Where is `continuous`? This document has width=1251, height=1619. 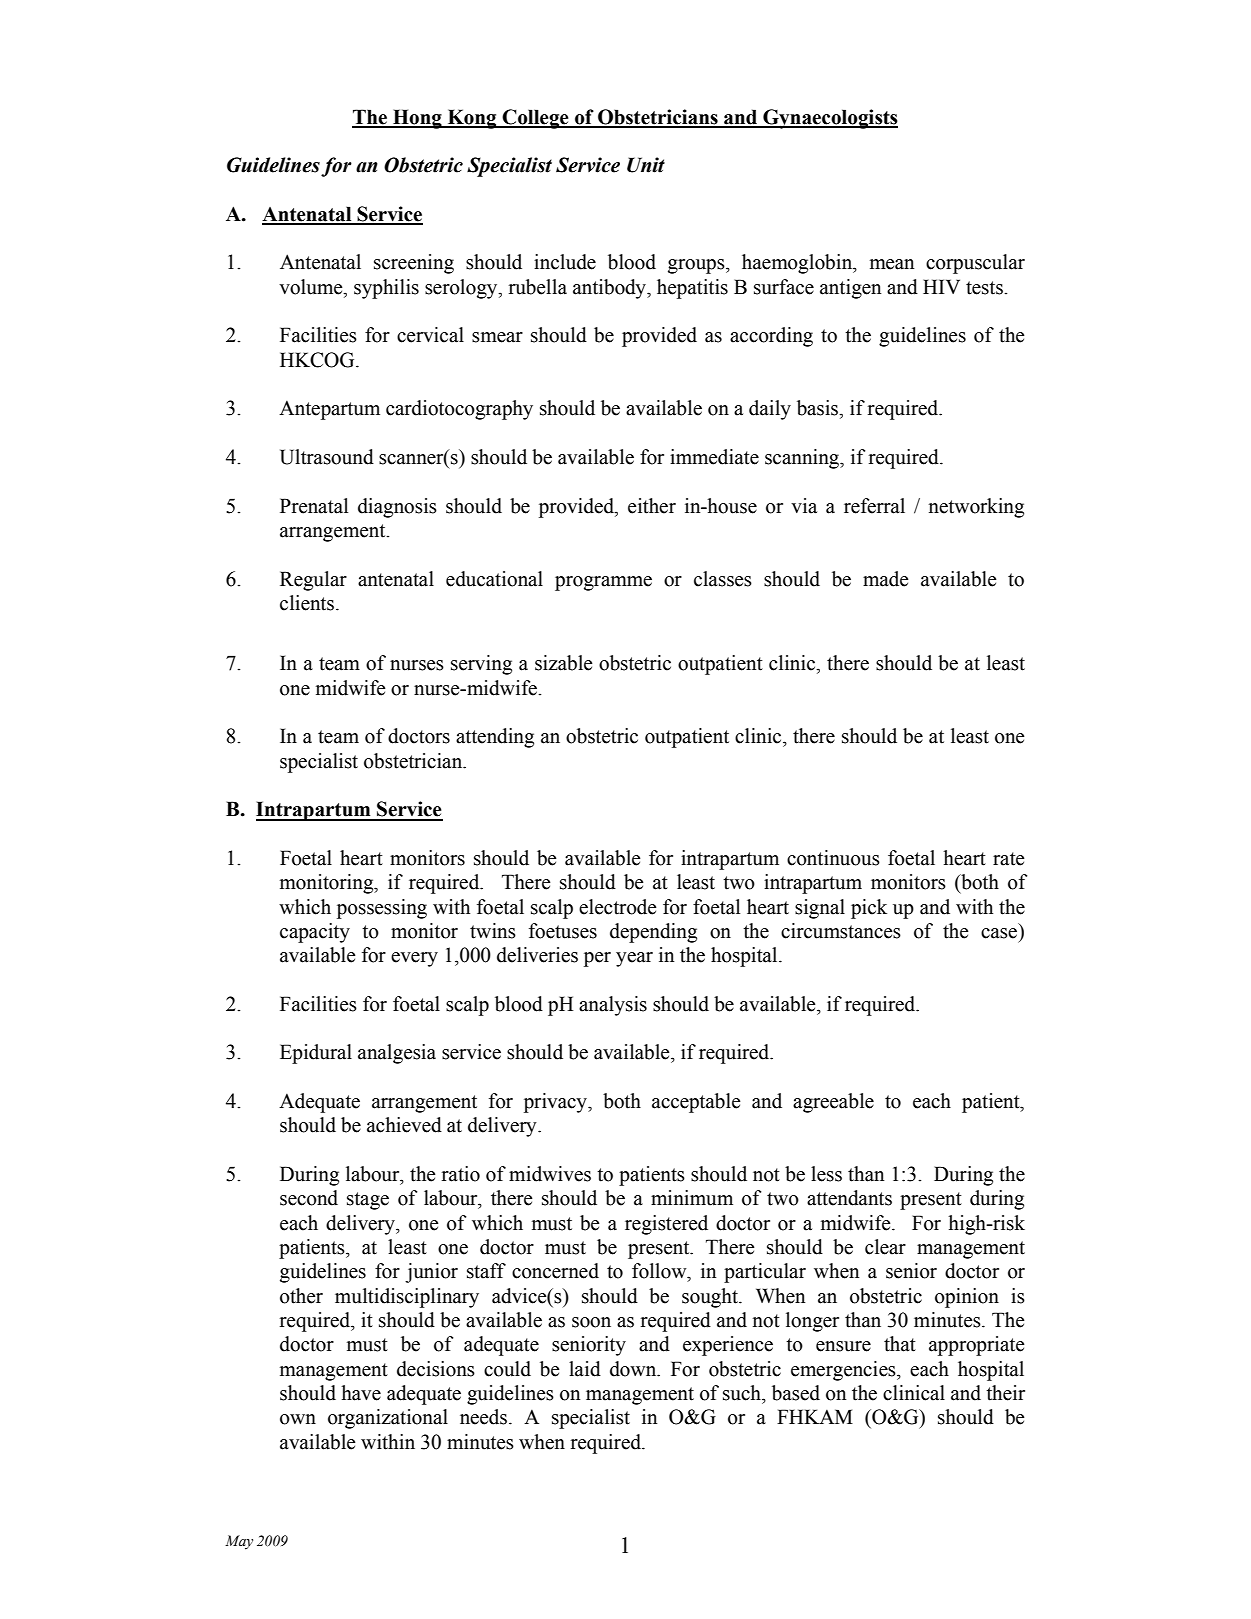 continuous is located at coordinates (833, 858).
